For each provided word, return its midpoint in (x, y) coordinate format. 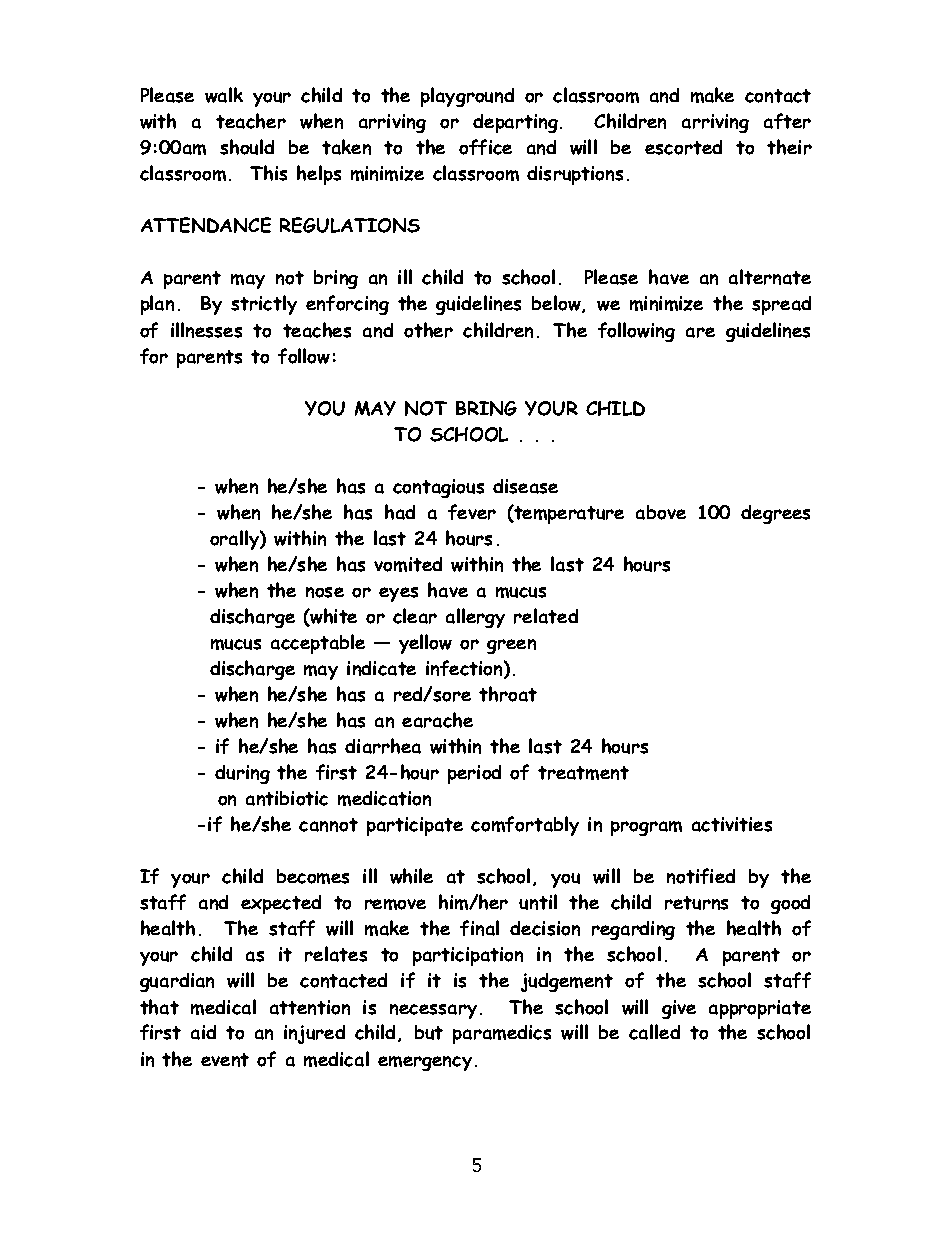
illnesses (206, 330)
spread (781, 305)
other (428, 330)
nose (325, 592)
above (661, 512)
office (485, 147)
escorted (683, 147)
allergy (475, 618)
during (242, 774)
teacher (251, 121)
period (474, 774)
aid (203, 1032)
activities (732, 824)
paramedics (502, 1034)
